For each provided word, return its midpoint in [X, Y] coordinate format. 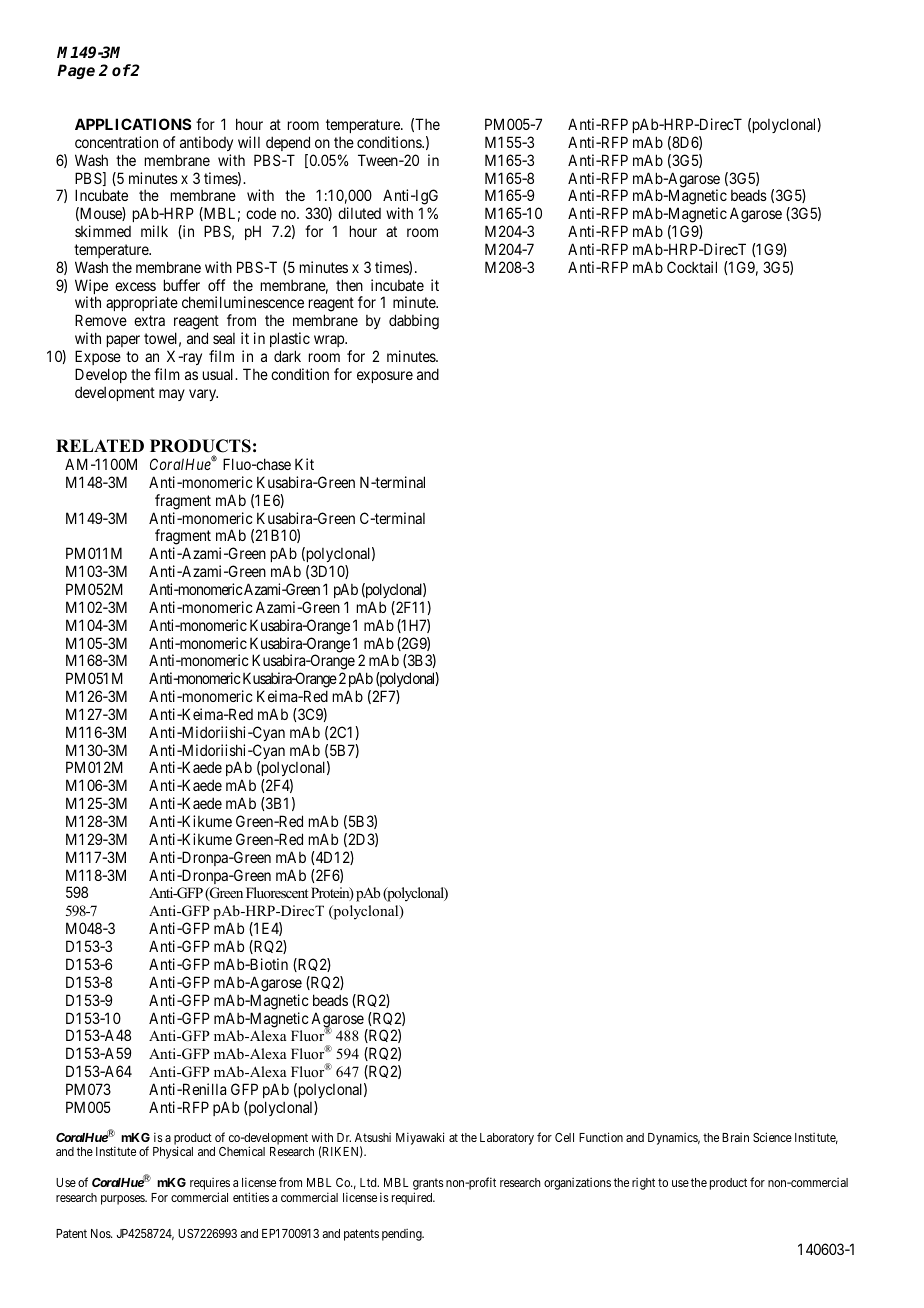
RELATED [100, 445]
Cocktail [692, 267]
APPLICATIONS [133, 124]
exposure [385, 377]
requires [210, 1185]
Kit [304, 464]
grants [428, 1185]
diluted [359, 213]
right [643, 1184]
